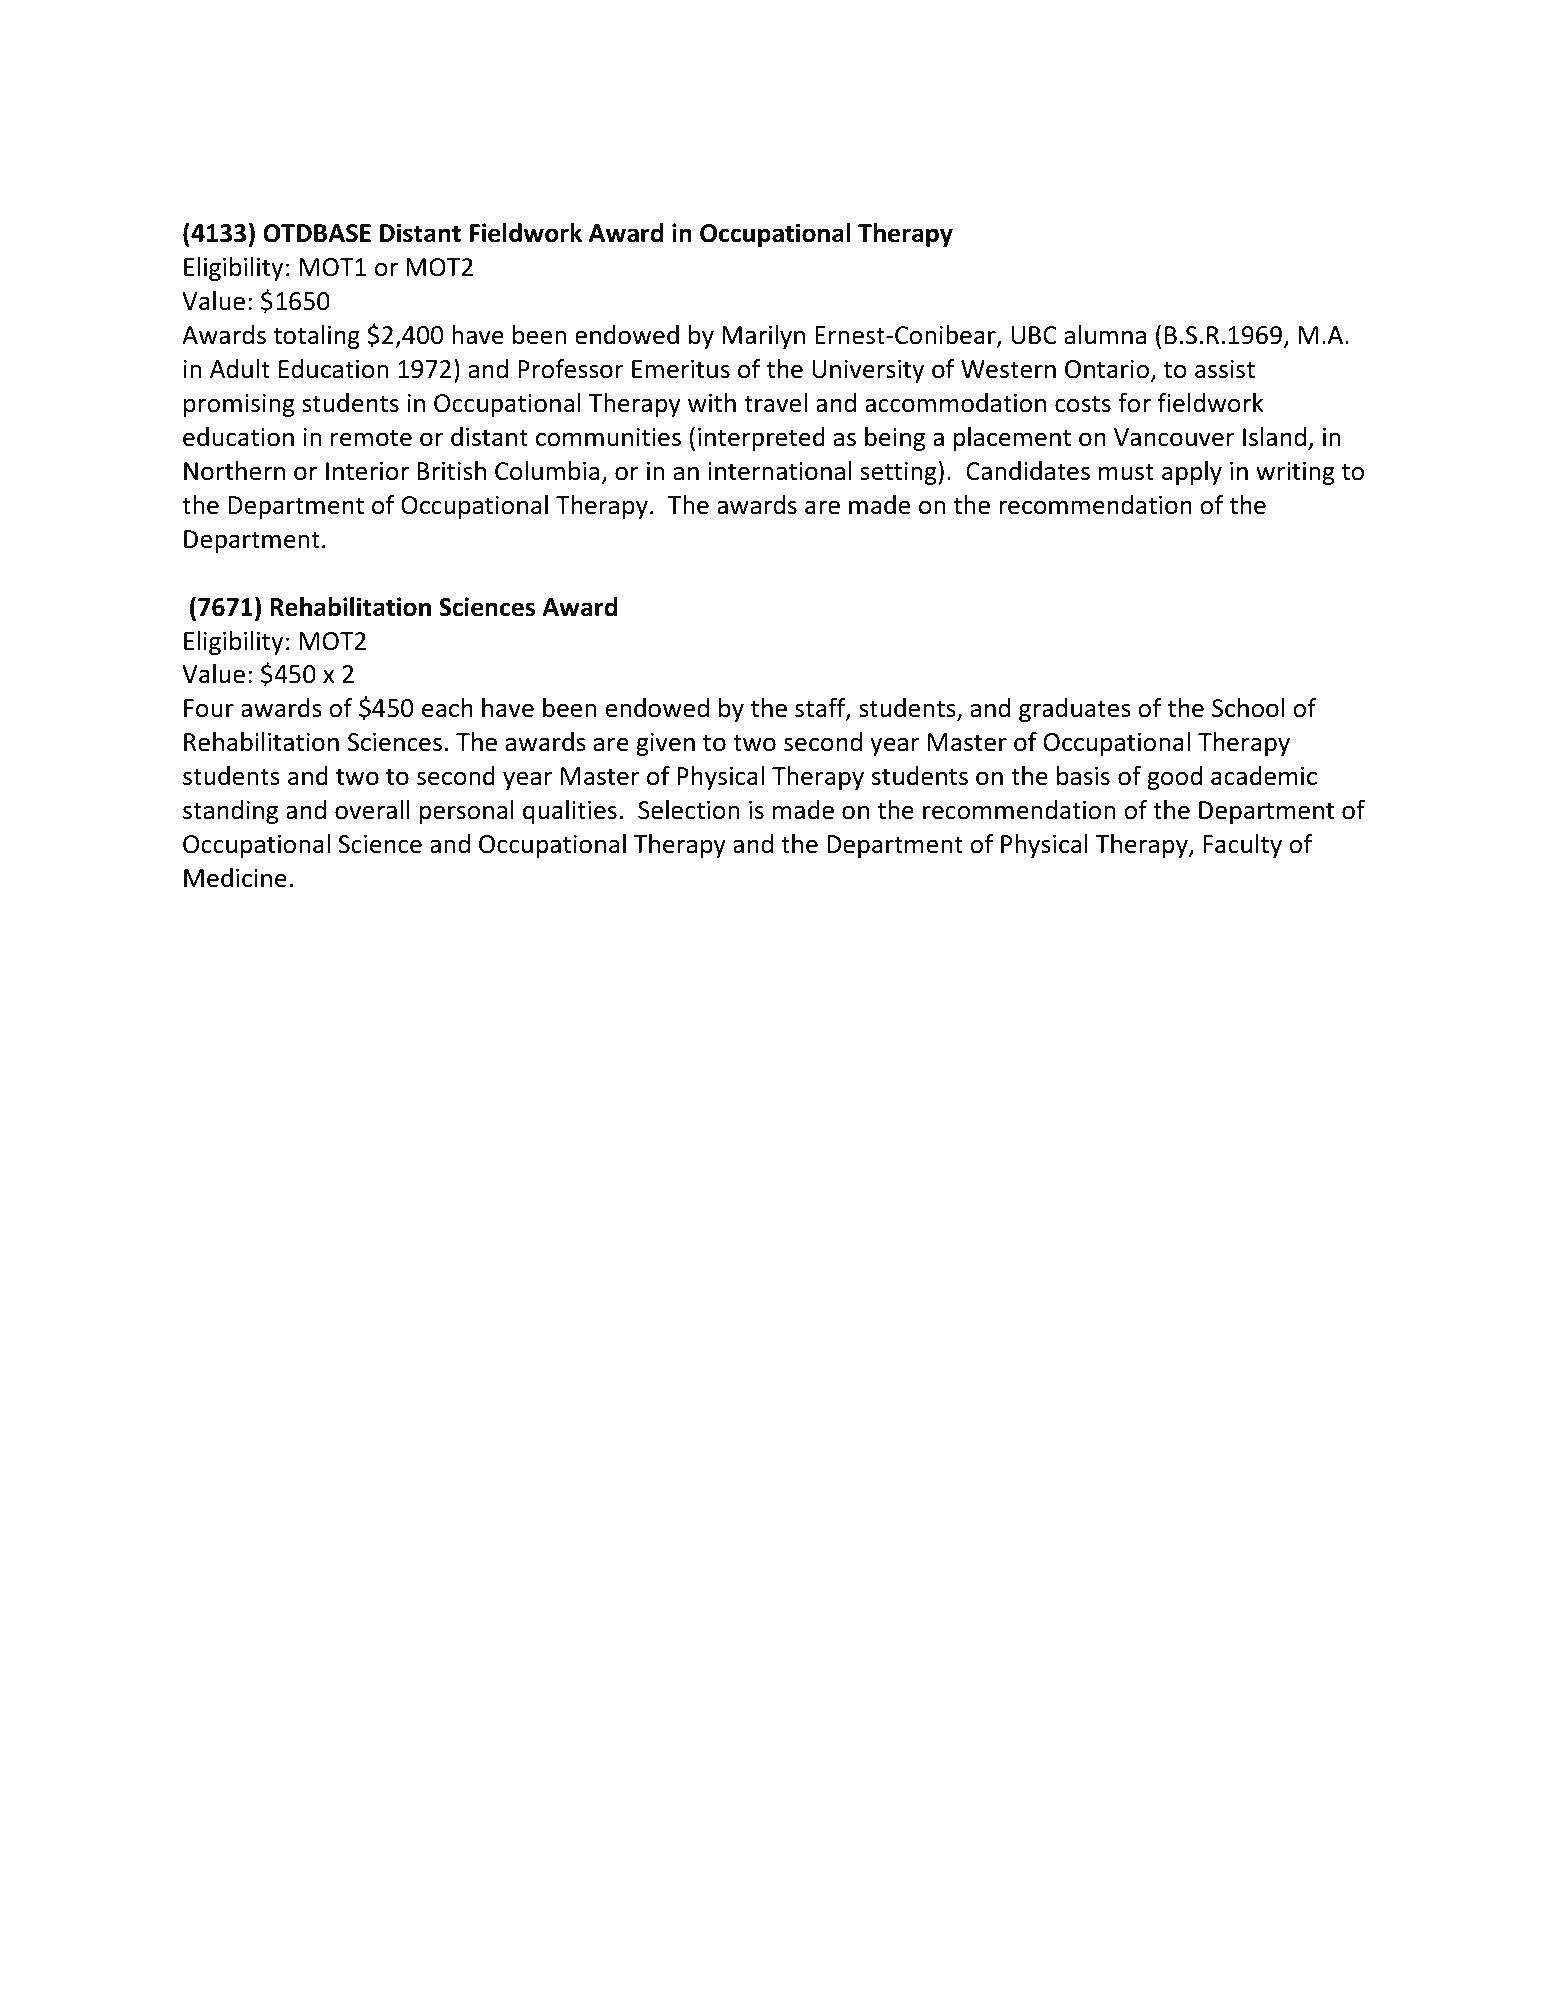 The width and height of the screenshot is (1549, 2004). Describe the element at coordinates (1105, 335) in the screenshot. I see `alumna` at that location.
